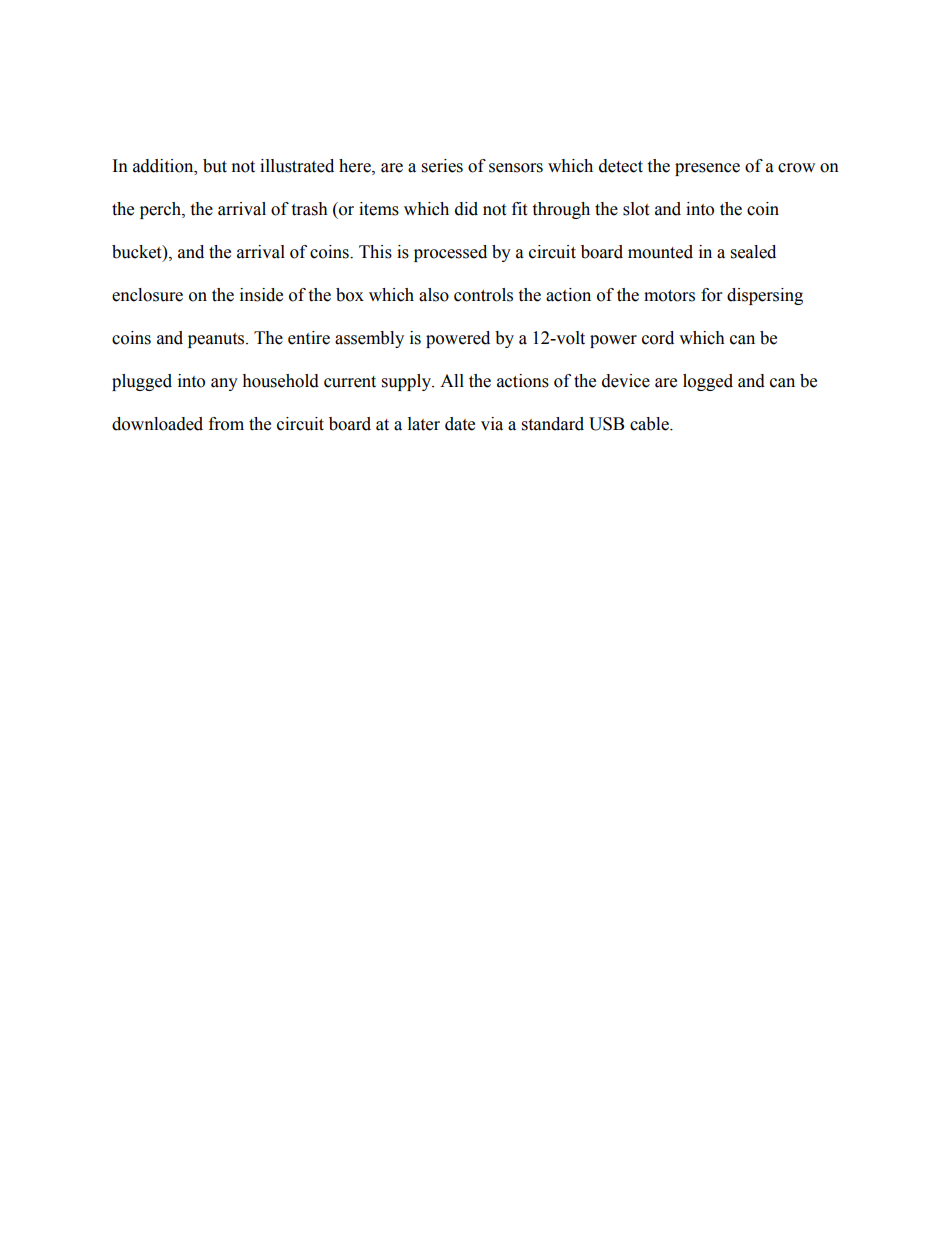 The width and height of the image is (952, 1233). Describe the element at coordinates (215, 166) in the image. I see `but` at that location.
